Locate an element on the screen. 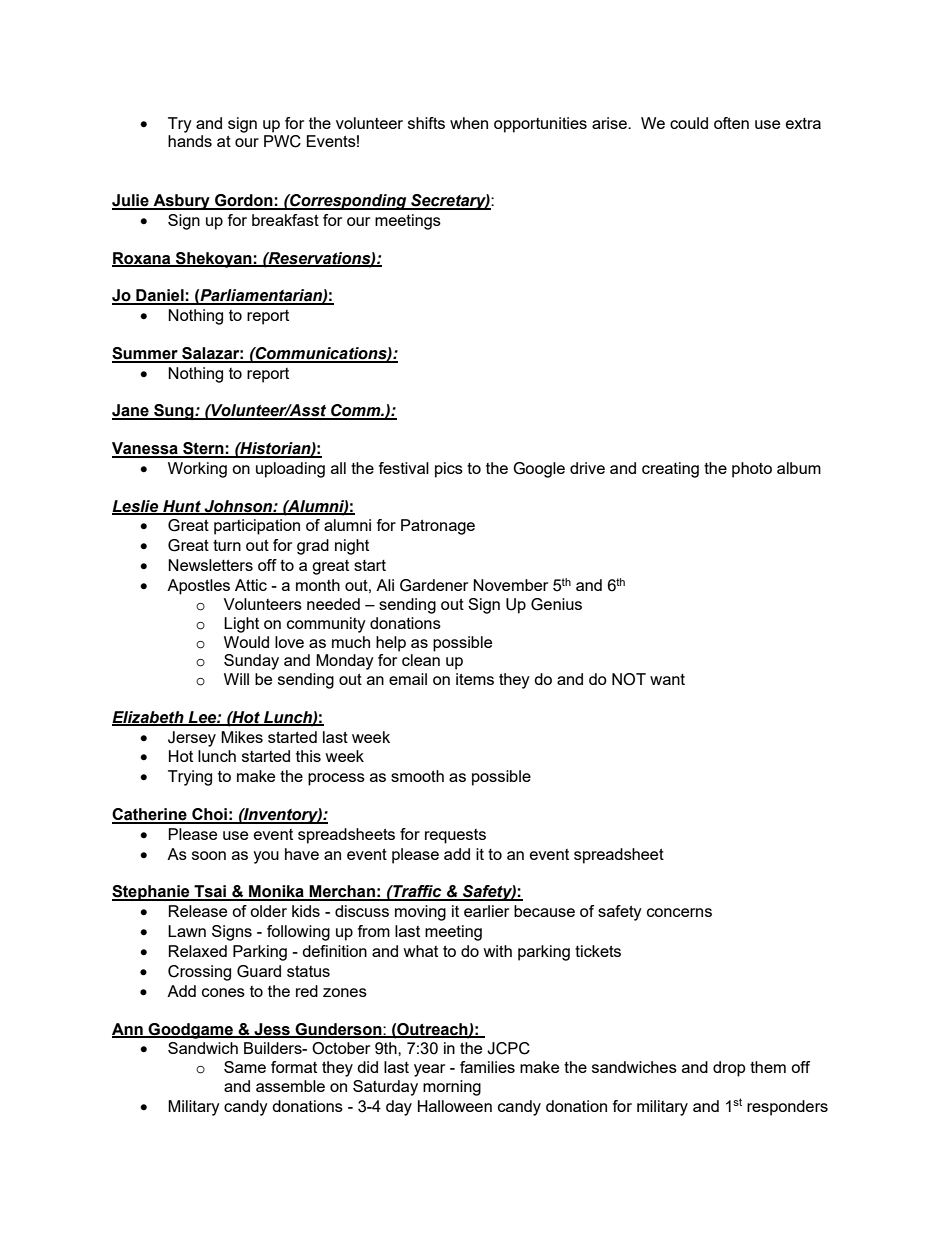 This screenshot has width=952, height=1233. drop is located at coordinates (729, 1069).
